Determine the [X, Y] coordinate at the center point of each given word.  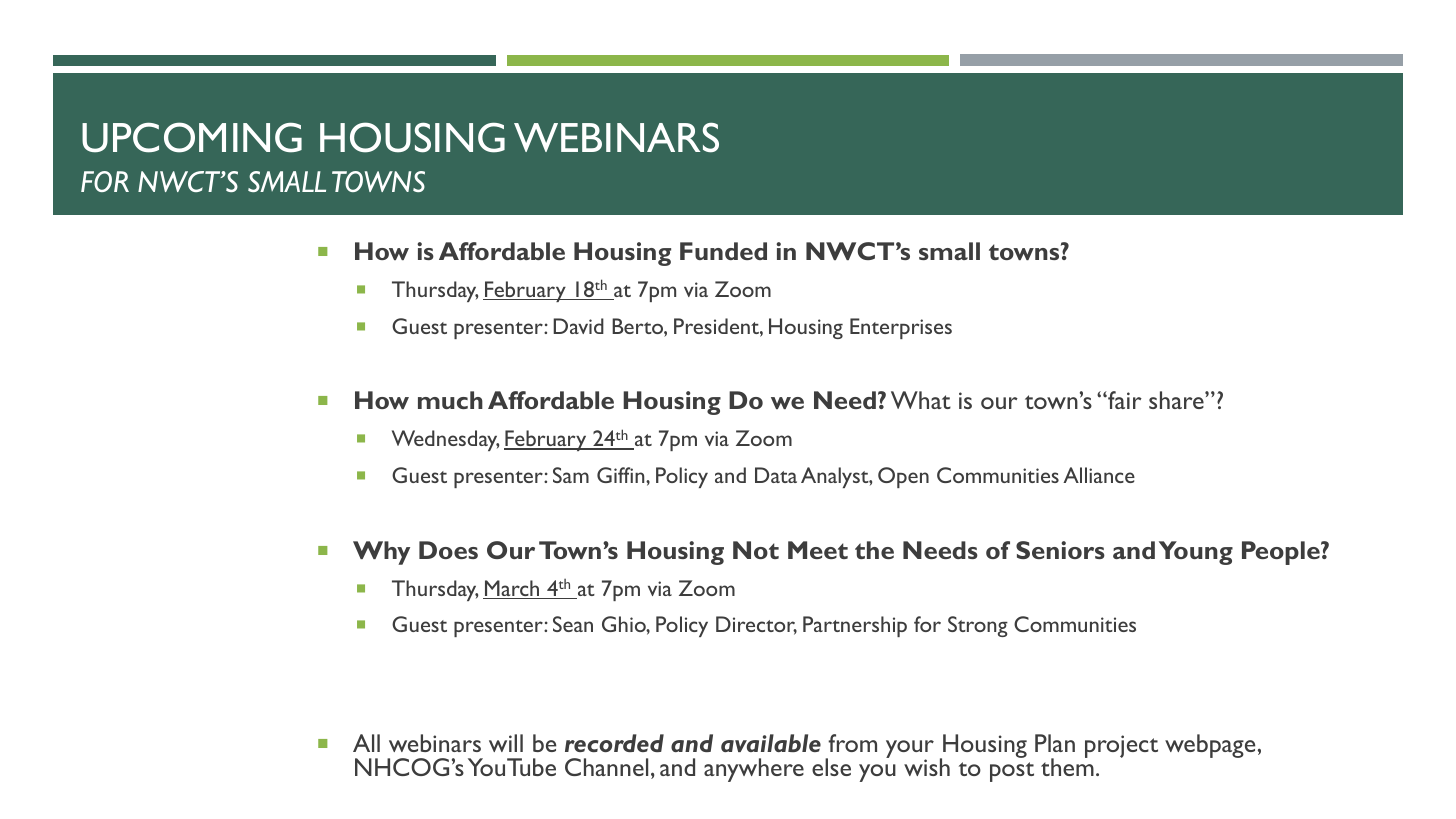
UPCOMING [192, 137]
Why [381, 553]
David [578, 326]
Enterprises [901, 328]
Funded [723, 251]
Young [1196, 553]
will [506, 743]
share [1177, 400]
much [450, 400]
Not [756, 550]
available [771, 743]
